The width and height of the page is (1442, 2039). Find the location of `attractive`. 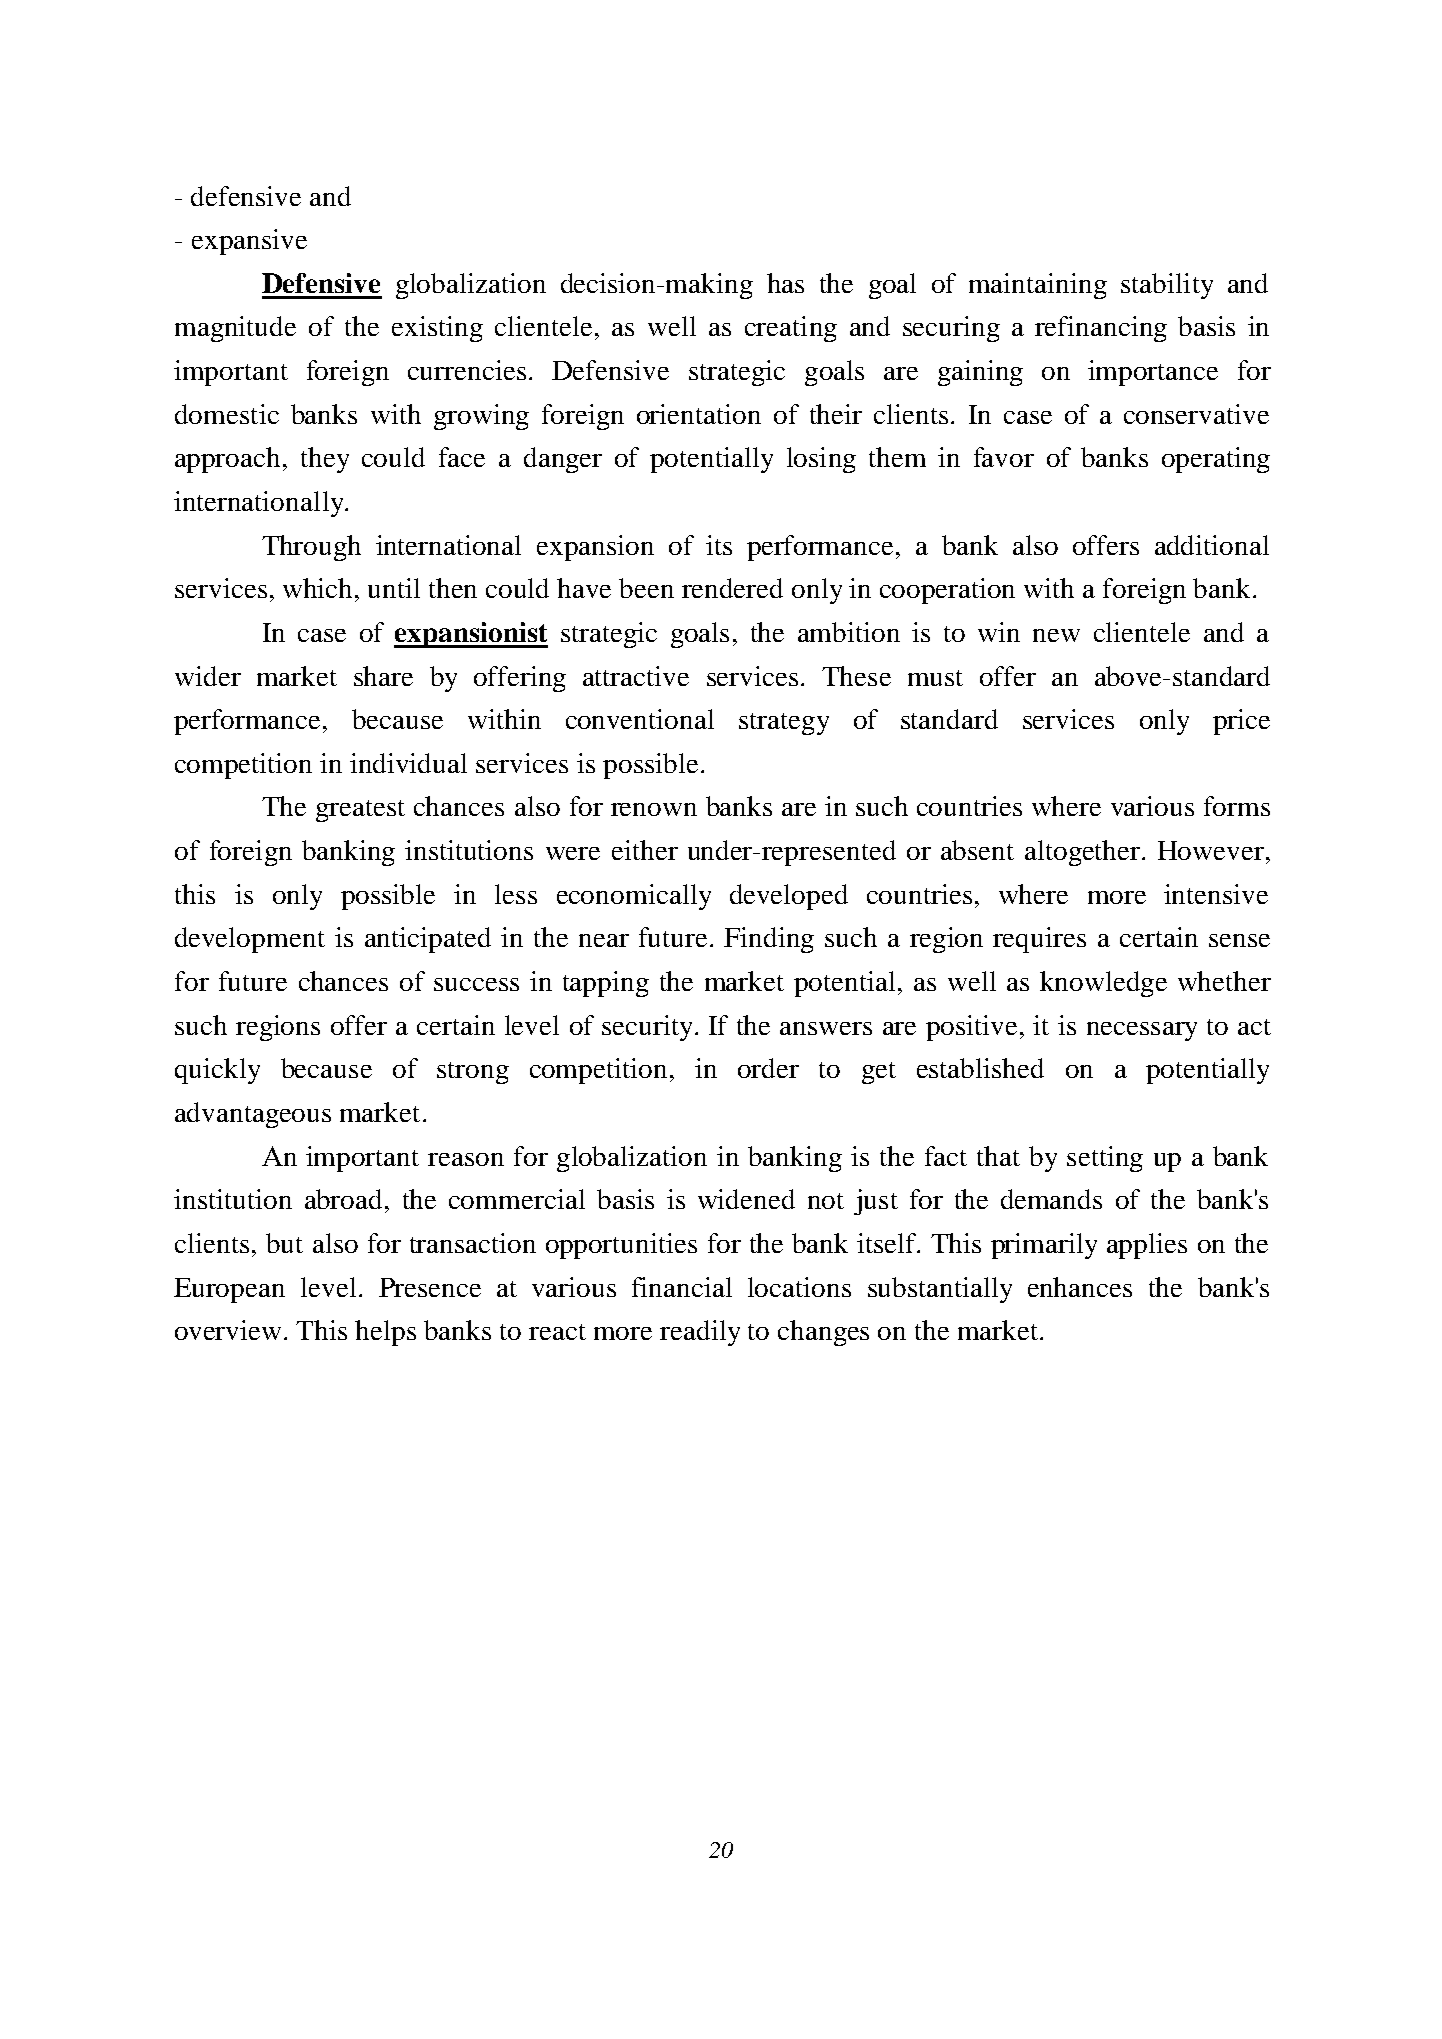

attractive is located at coordinates (636, 676).
